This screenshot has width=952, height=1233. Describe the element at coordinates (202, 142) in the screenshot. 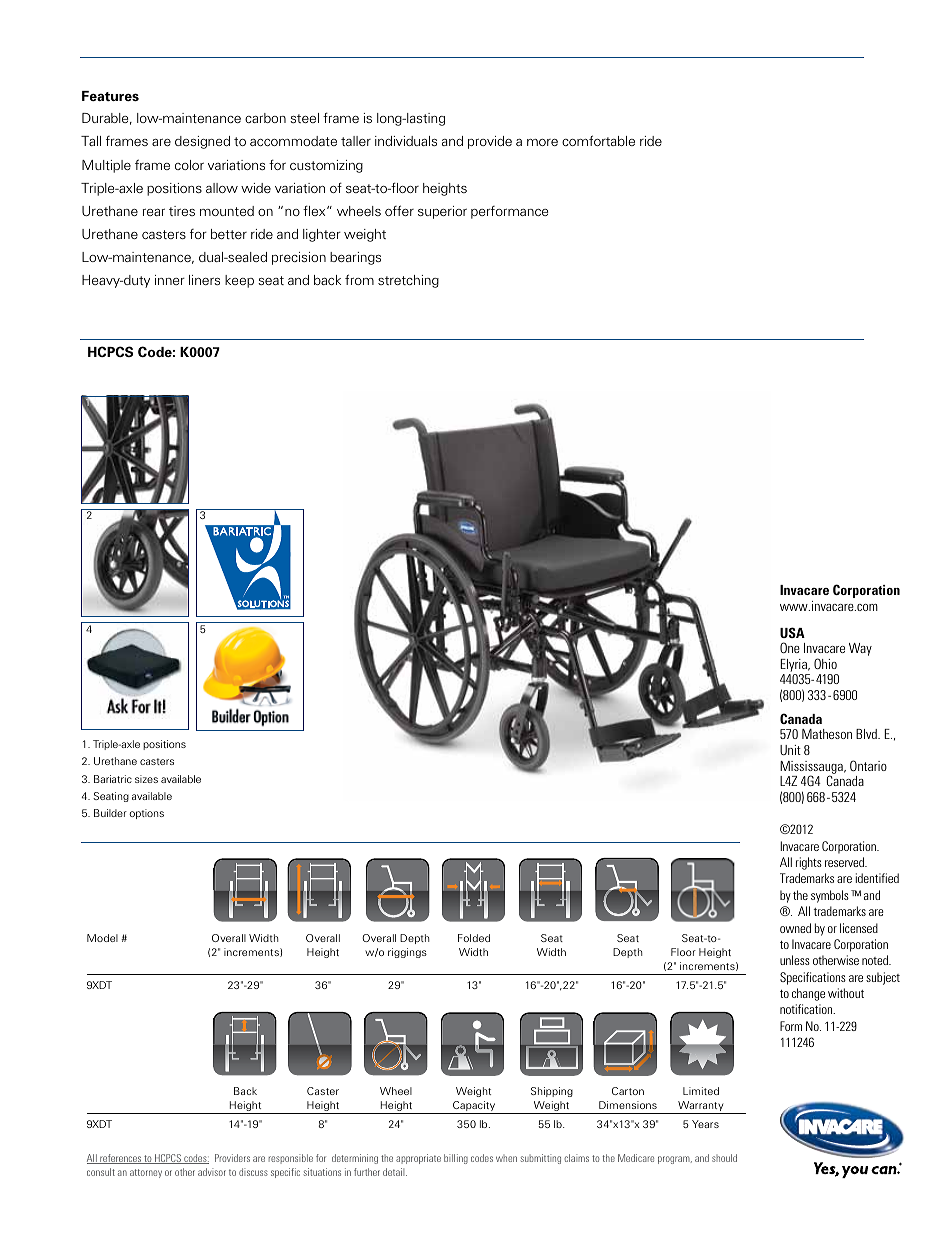

I see `designed` at that location.
